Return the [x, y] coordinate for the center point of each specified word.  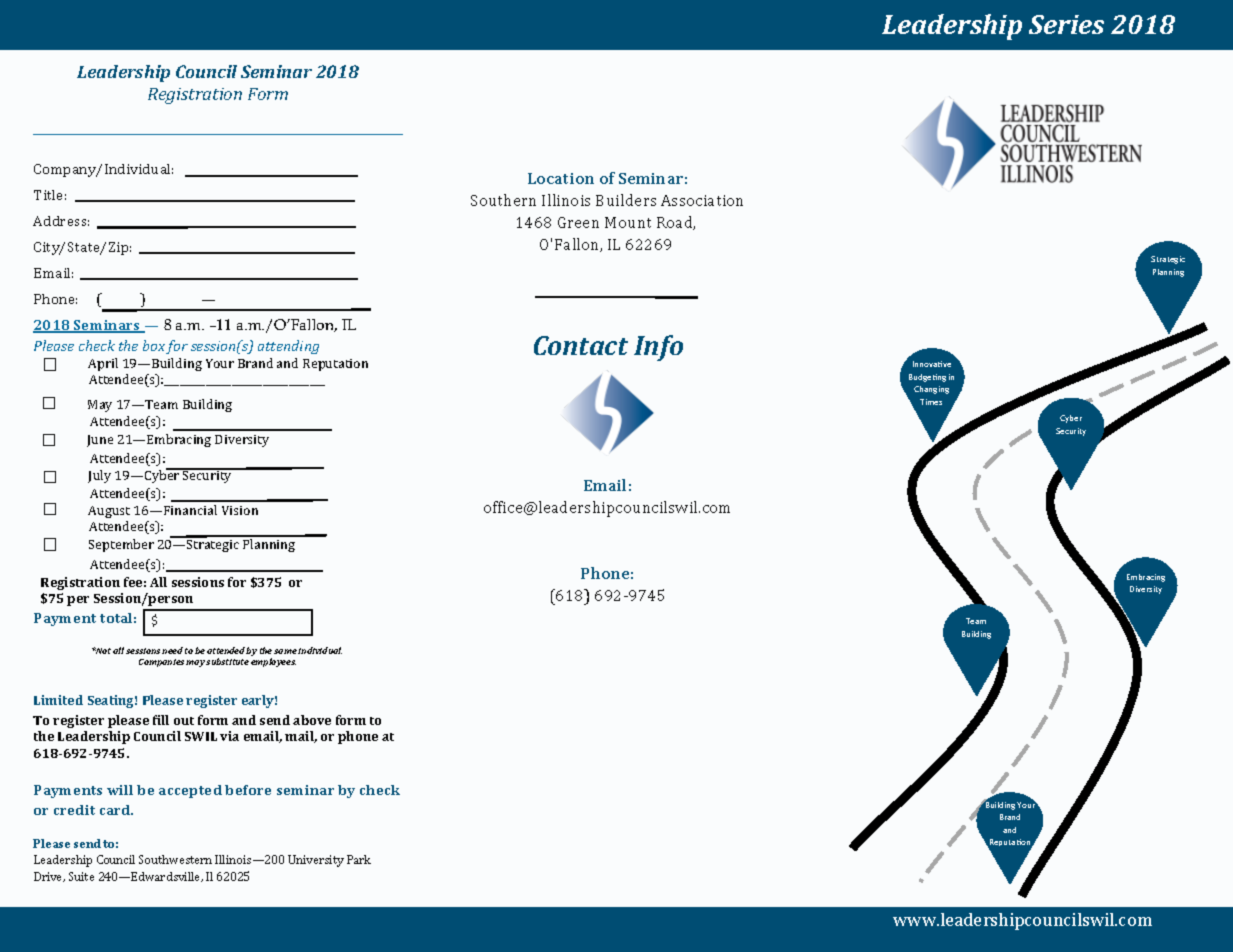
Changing [931, 390]
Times [931, 402]
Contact [581, 345]
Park [359, 859]
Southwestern [175, 859]
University [316, 861]
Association [702, 200]
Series [1066, 24]
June [100, 441]
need [172, 650]
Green [578, 222]
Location [561, 178]
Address [61, 221]
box [155, 347]
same [285, 651]
